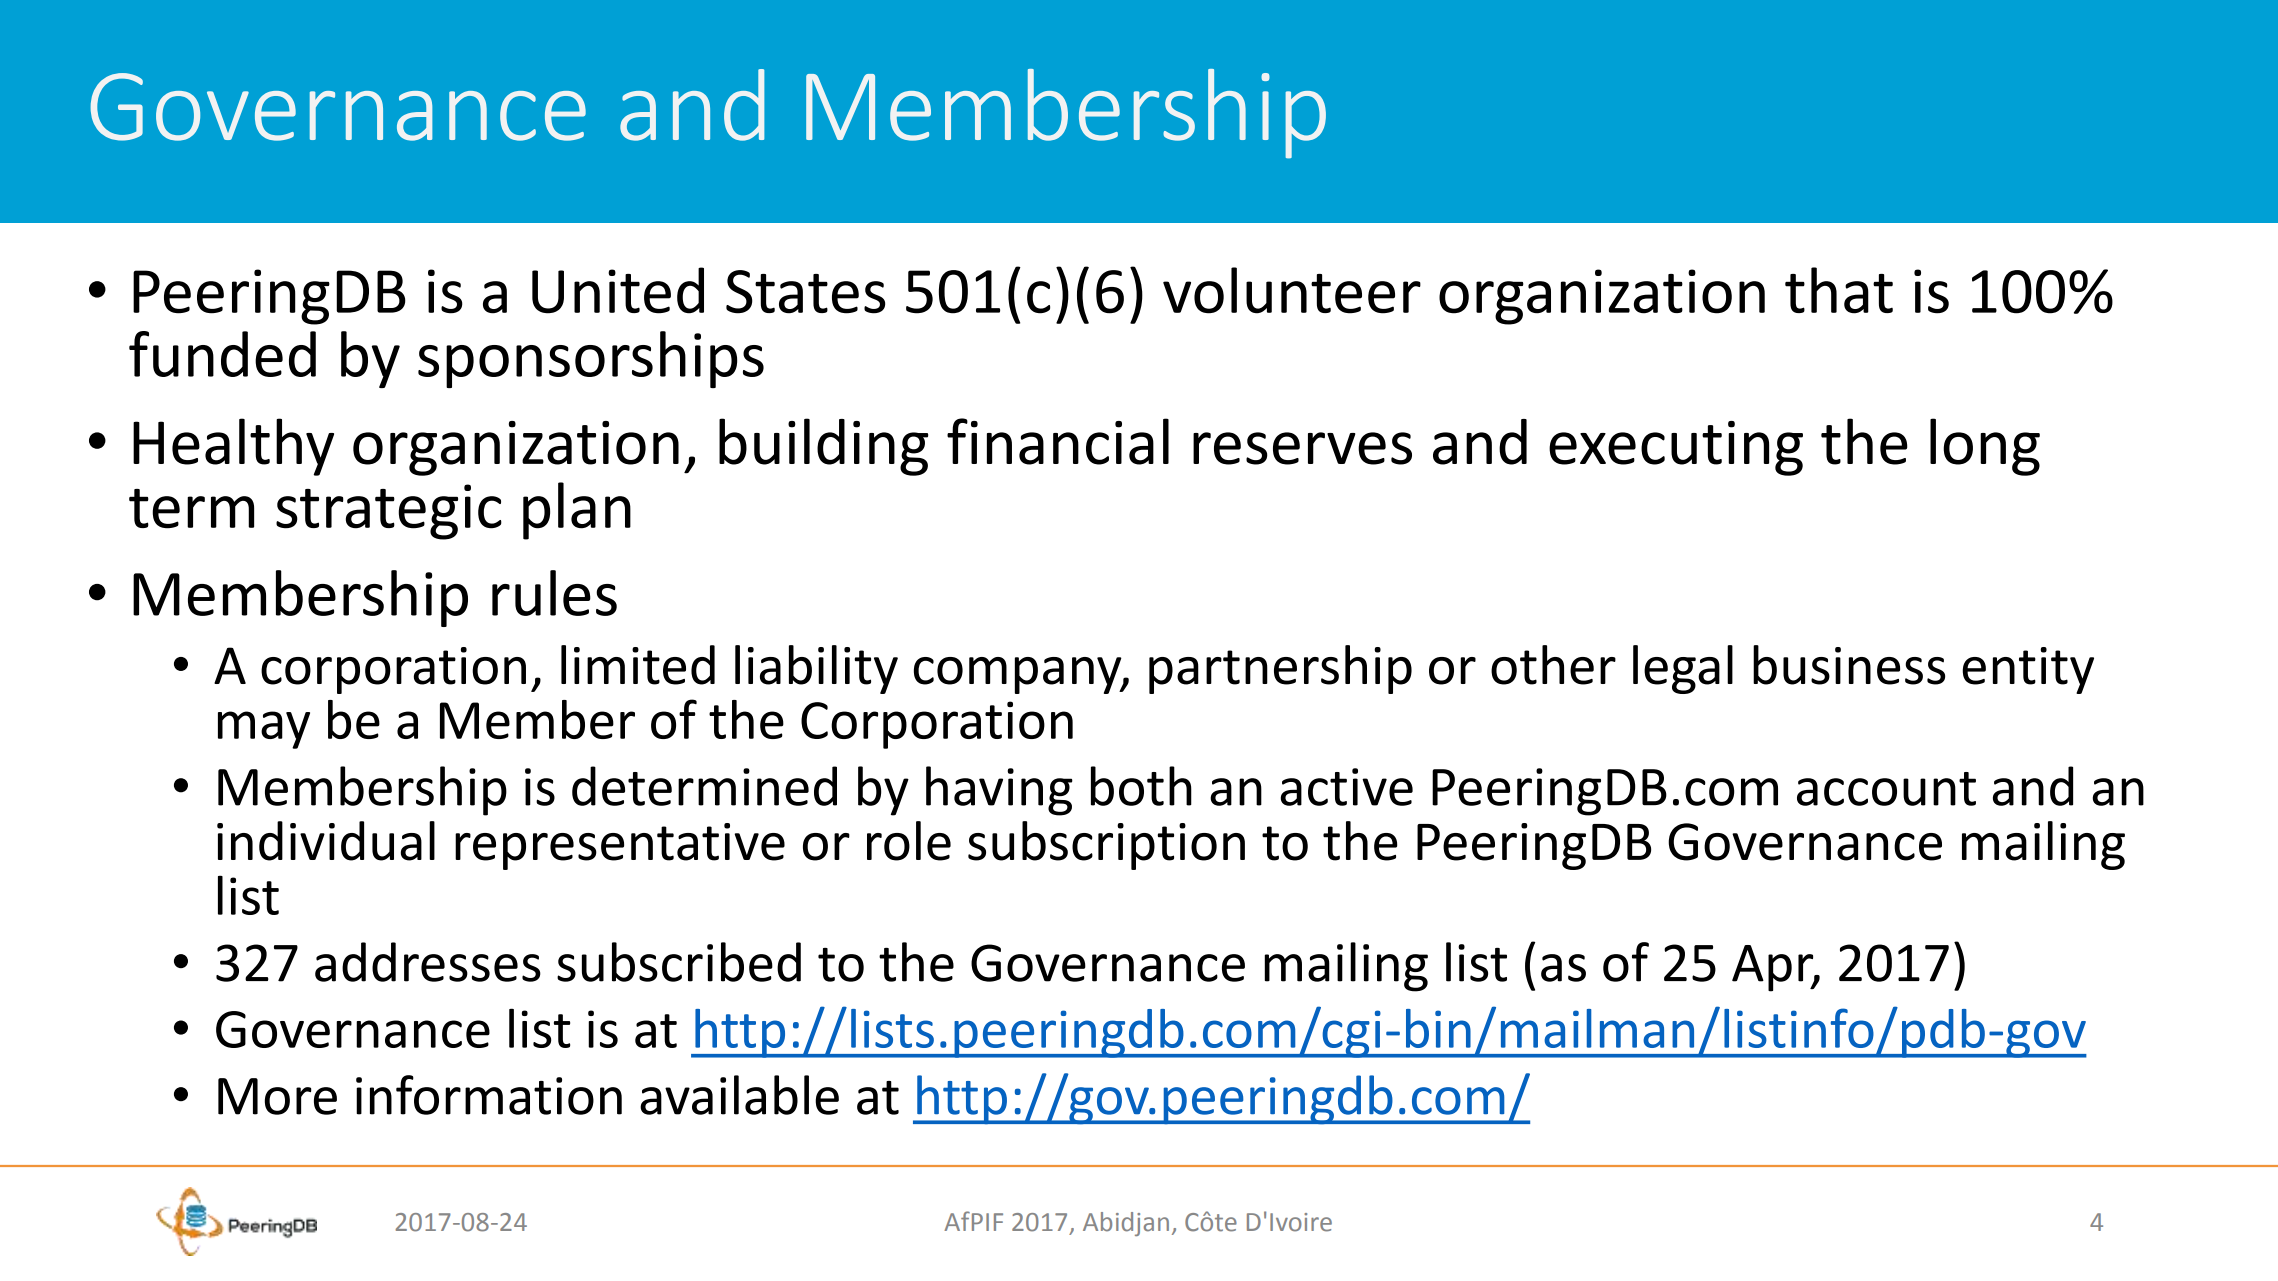 The image size is (2278, 1281). Describe the element at coordinates (1141, 786) in the document. I see `both` at that location.
